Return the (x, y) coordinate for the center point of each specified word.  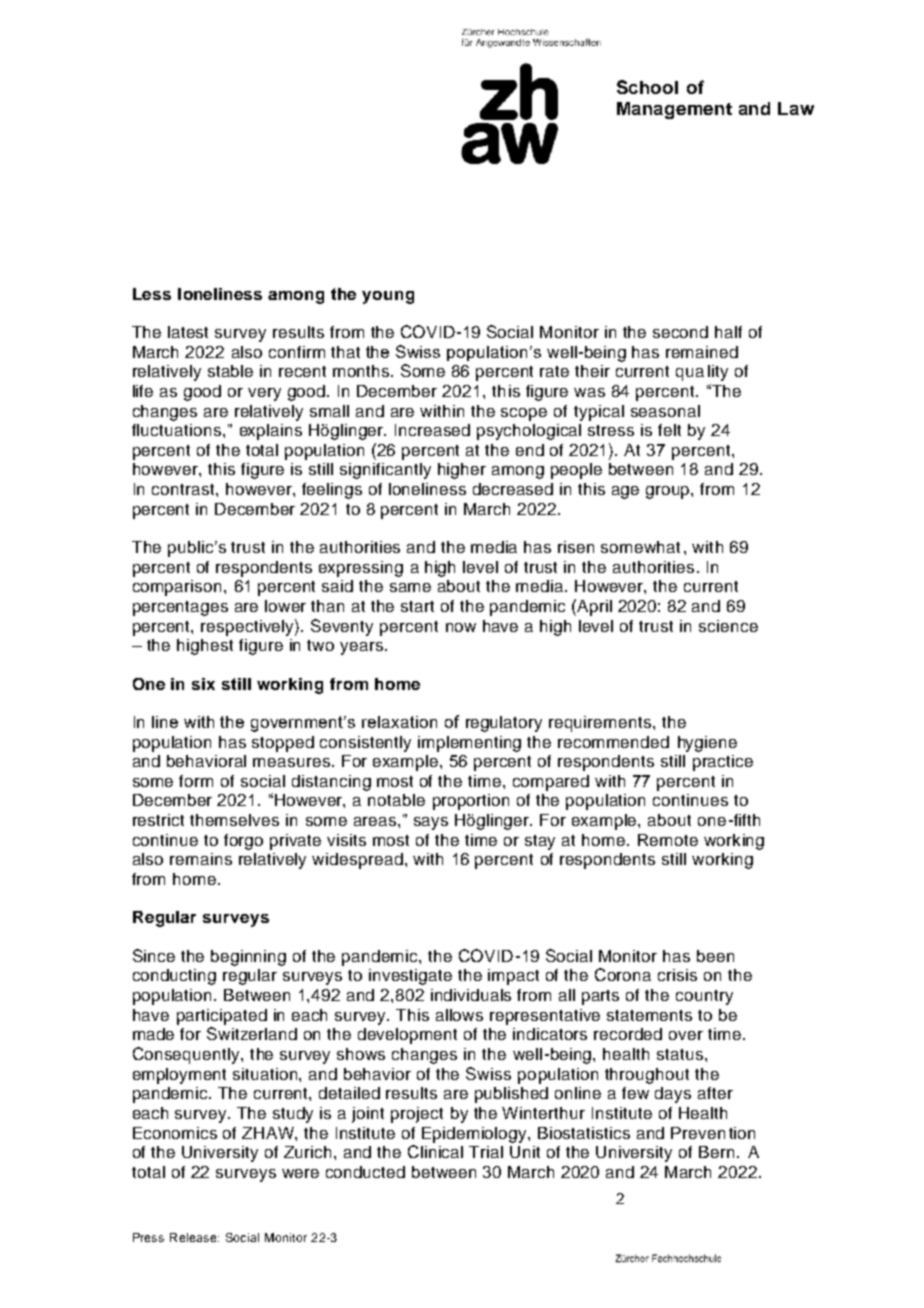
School (647, 87)
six (203, 684)
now (461, 627)
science (728, 626)
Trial (486, 1152)
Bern (716, 1152)
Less (152, 294)
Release (194, 1237)
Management (674, 110)
